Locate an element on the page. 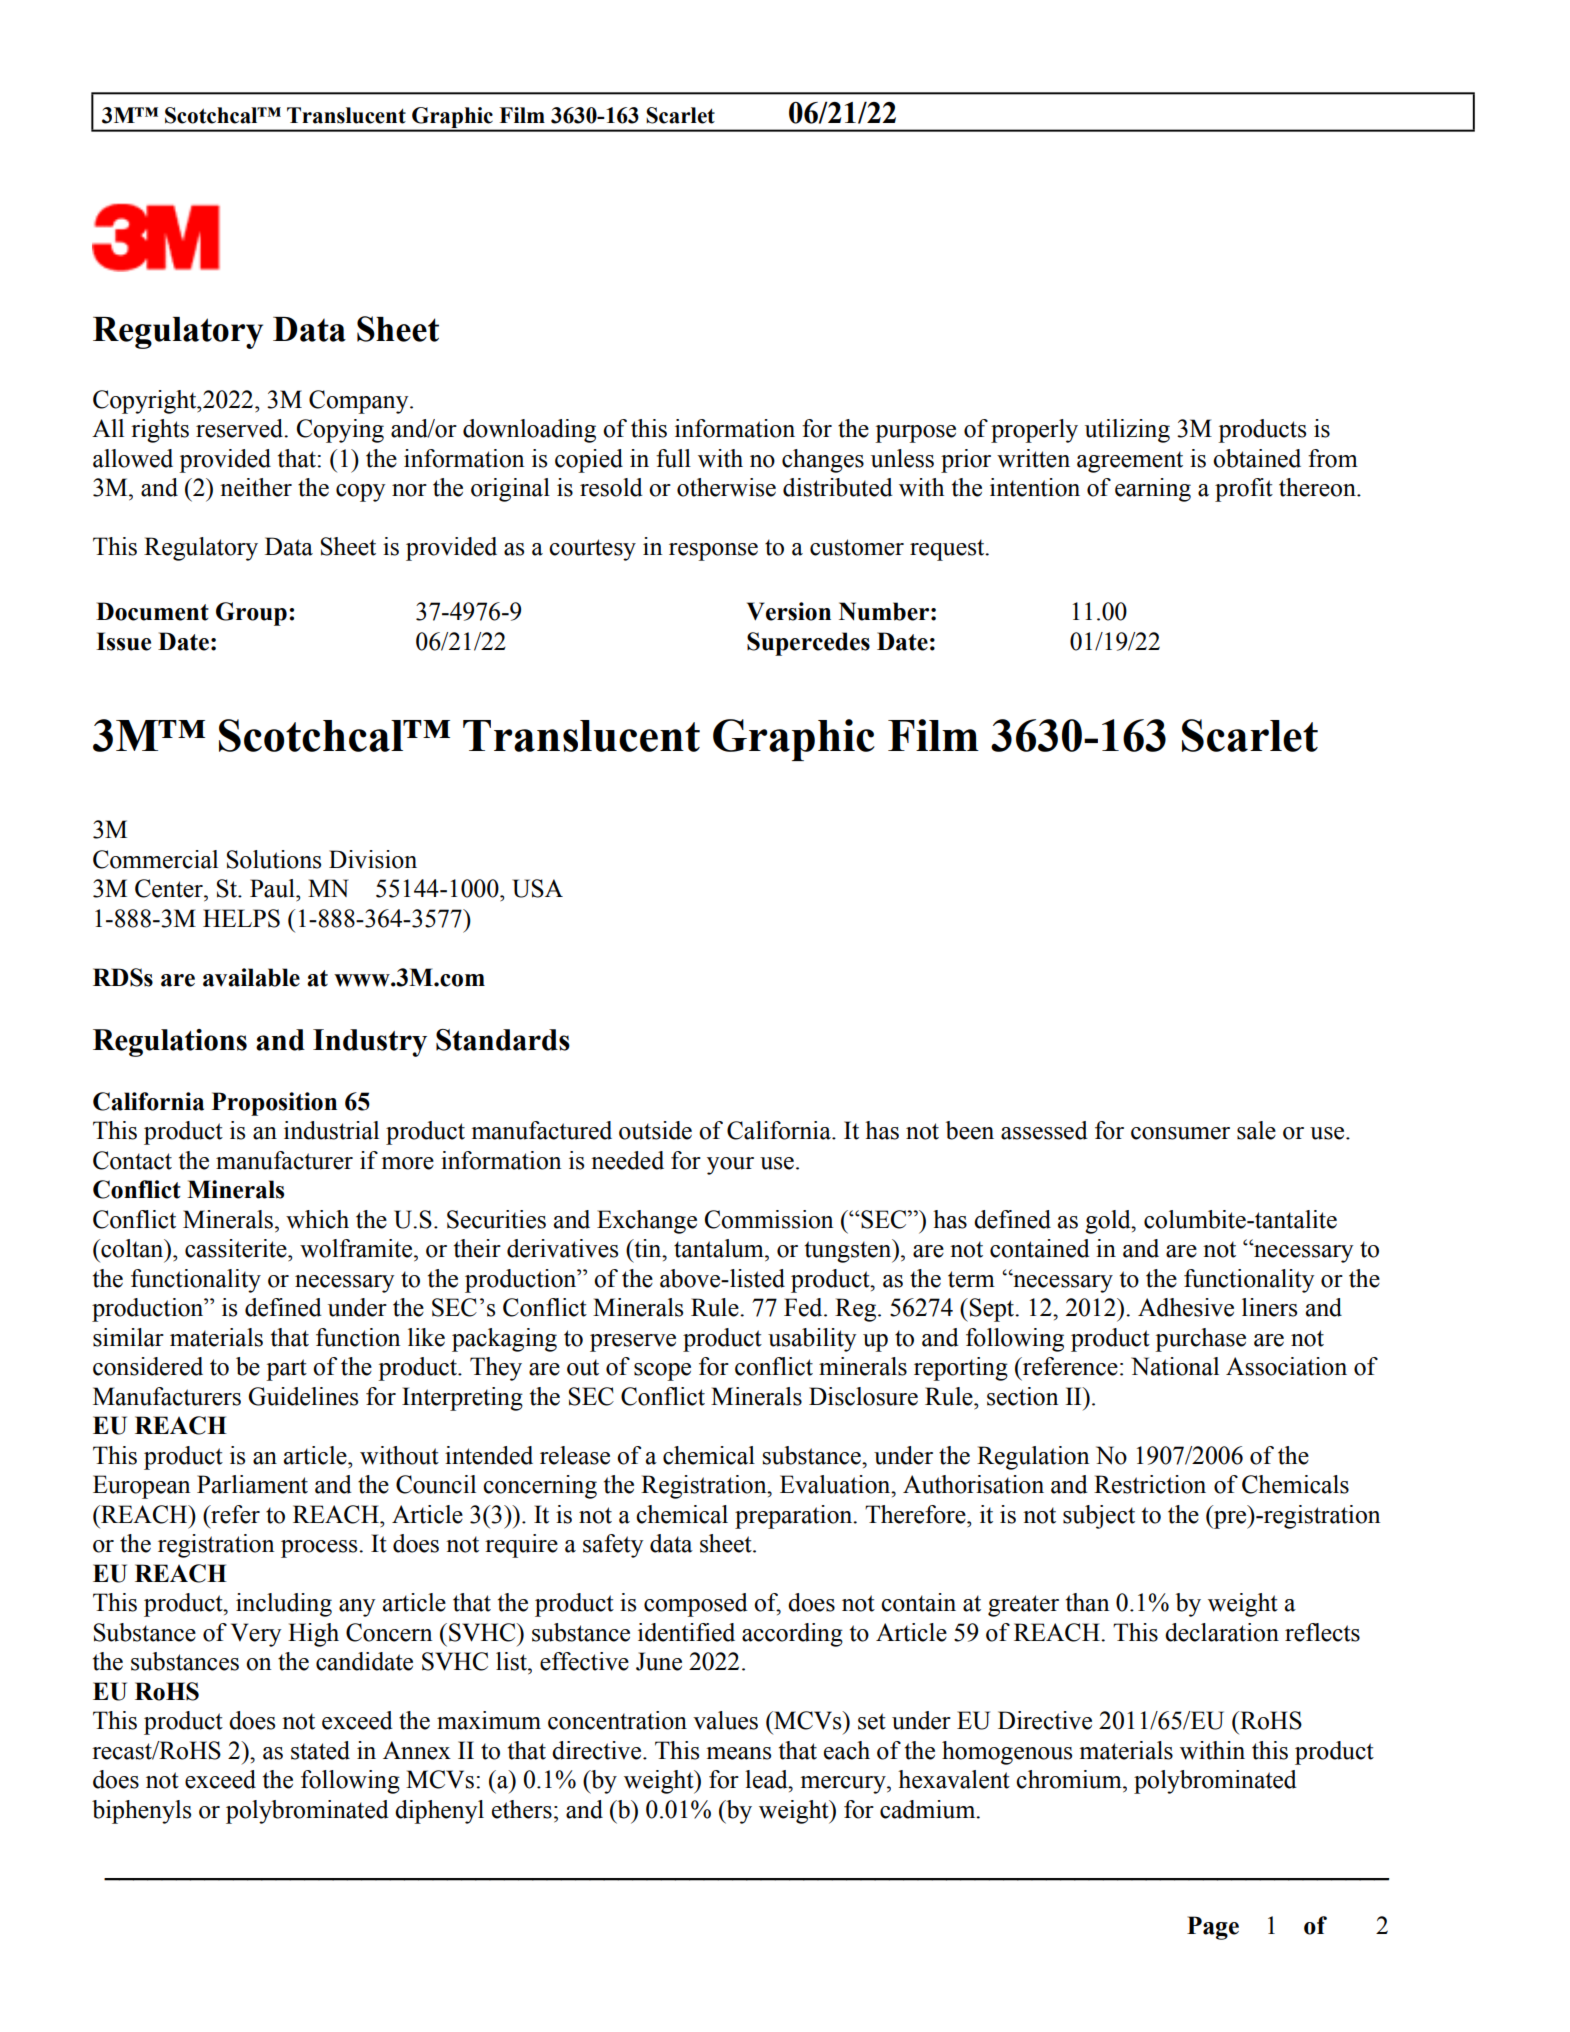 This page has height=2032, width=1570. industrial is located at coordinates (331, 1130).
